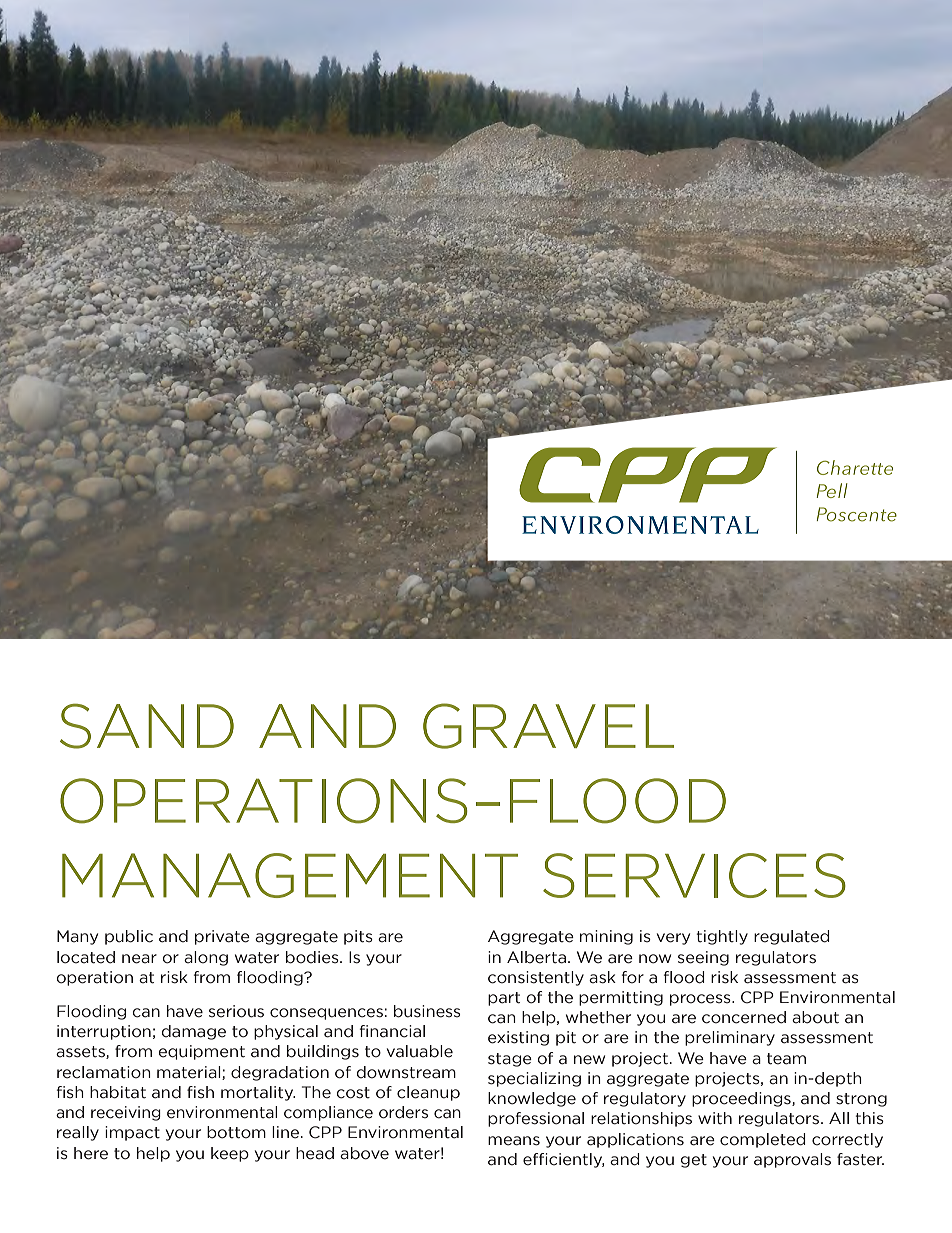  Describe the element at coordinates (129, 937) in the screenshot. I see `public` at that location.
